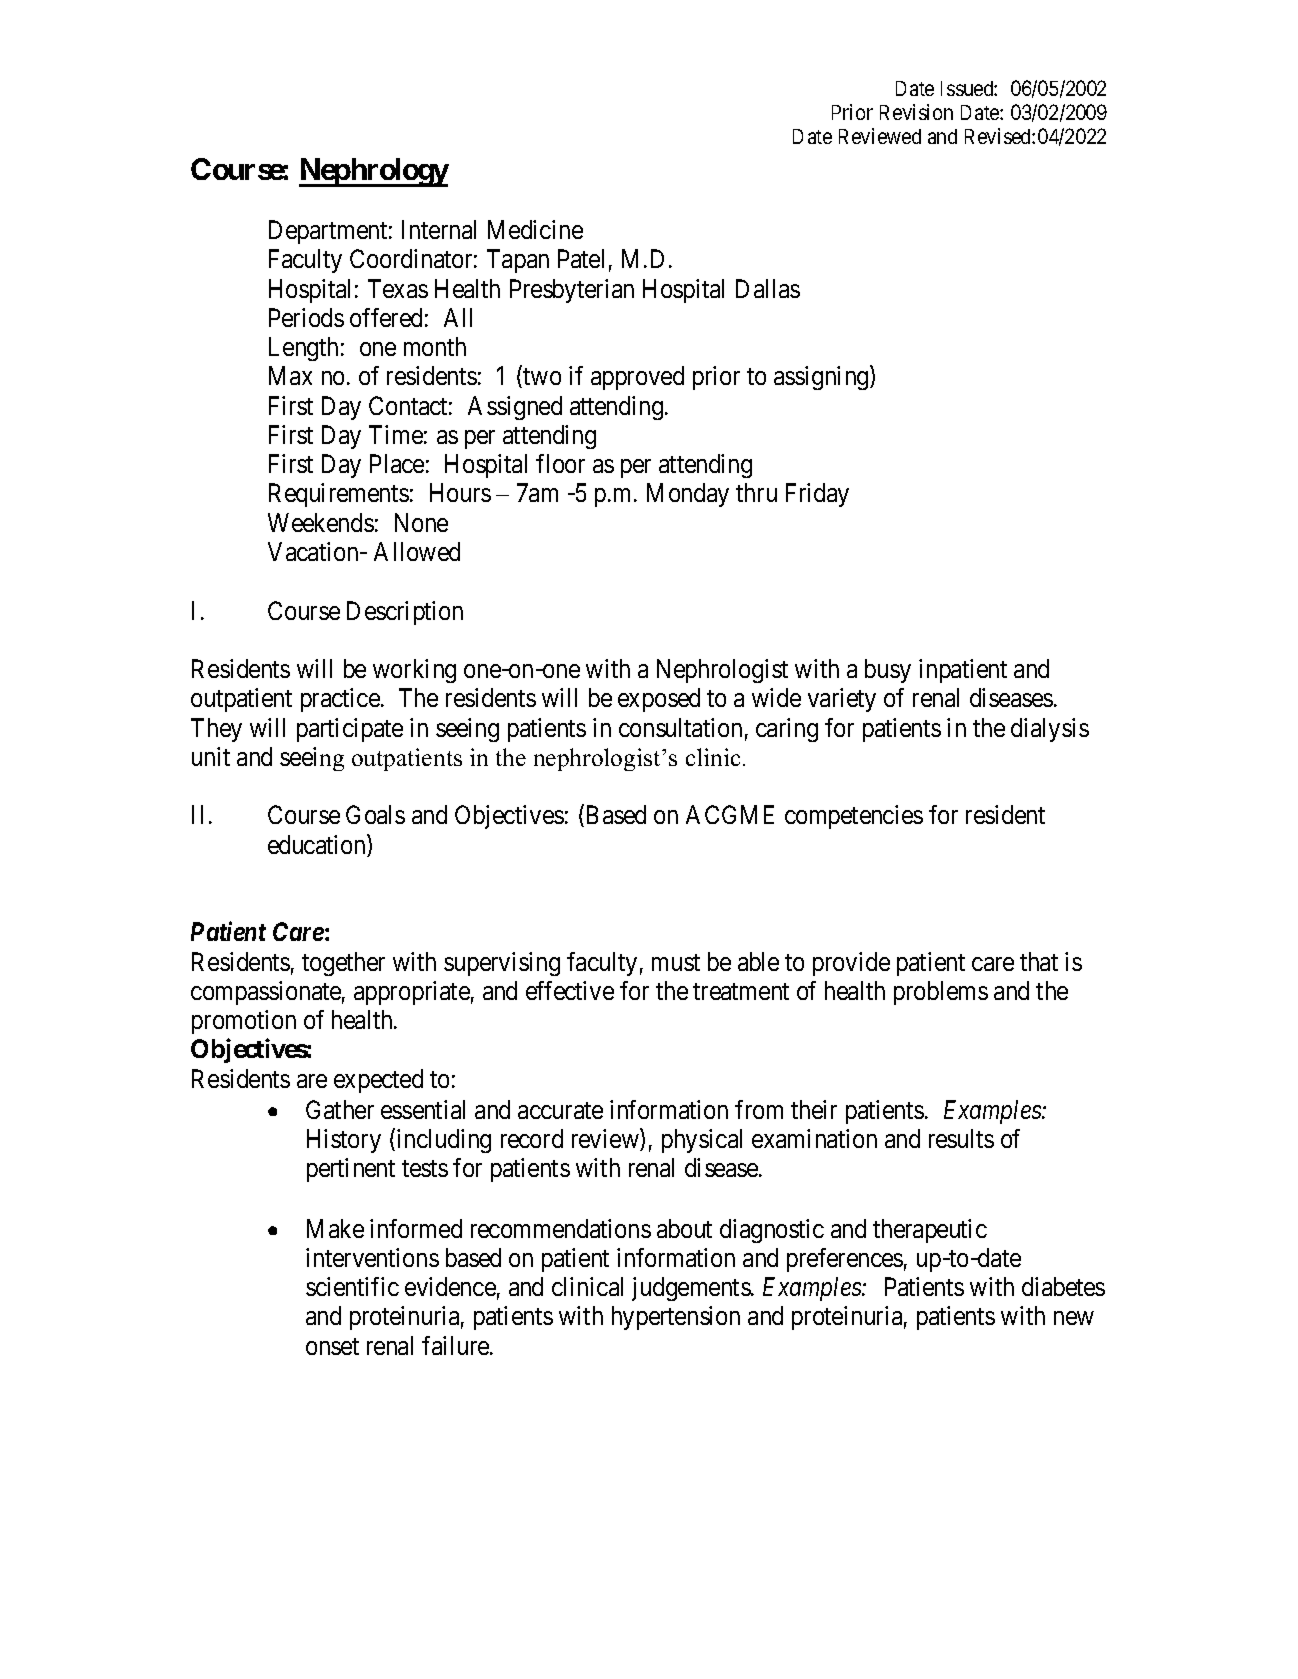  Describe the element at coordinates (352, 1286) in the screenshot. I see `scientific` at that location.
